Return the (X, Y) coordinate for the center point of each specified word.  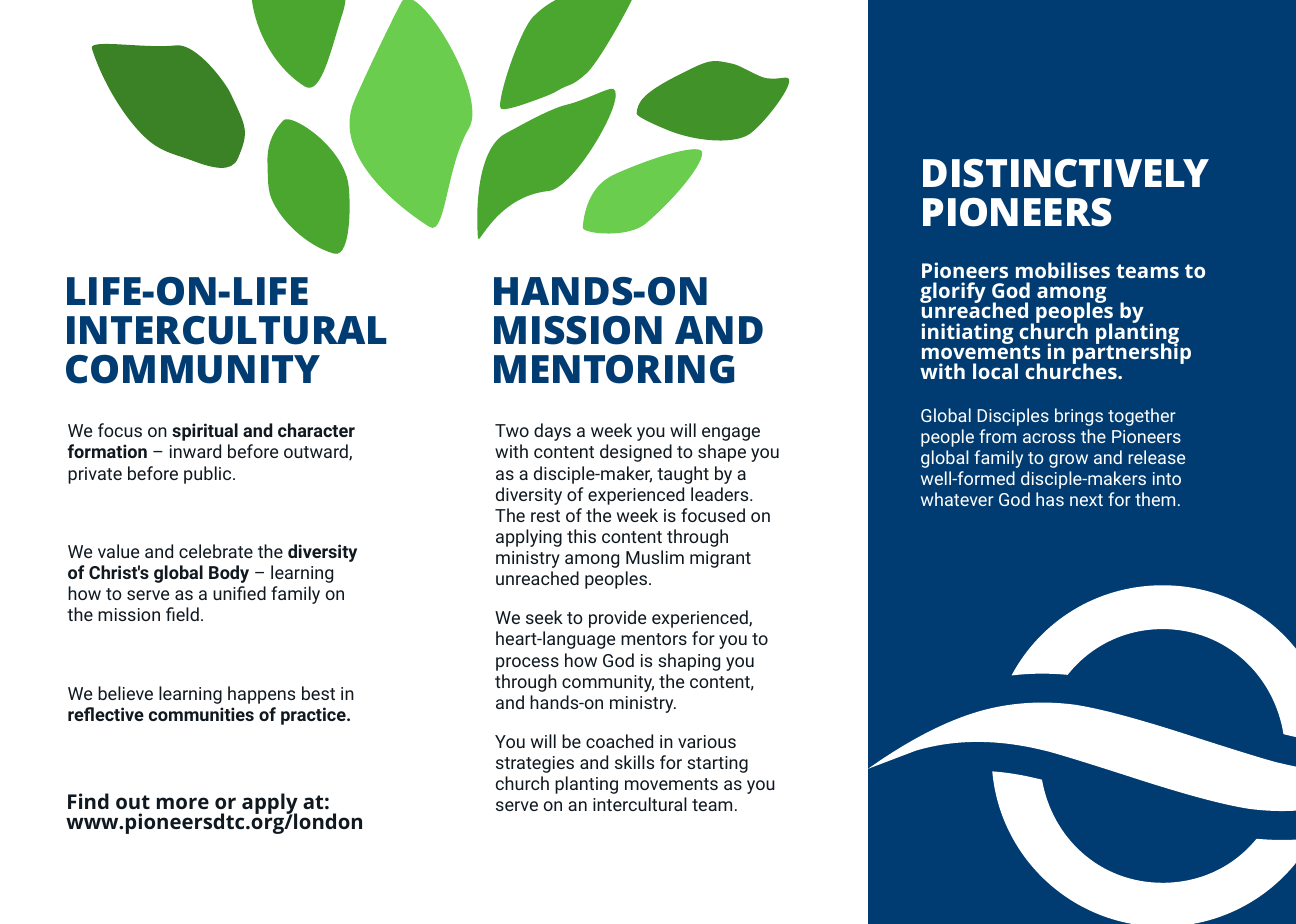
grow (1068, 461)
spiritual (205, 432)
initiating (968, 333)
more (183, 803)
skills (634, 762)
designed (636, 453)
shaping (689, 662)
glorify (953, 292)
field (182, 614)
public (209, 475)
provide (617, 619)
